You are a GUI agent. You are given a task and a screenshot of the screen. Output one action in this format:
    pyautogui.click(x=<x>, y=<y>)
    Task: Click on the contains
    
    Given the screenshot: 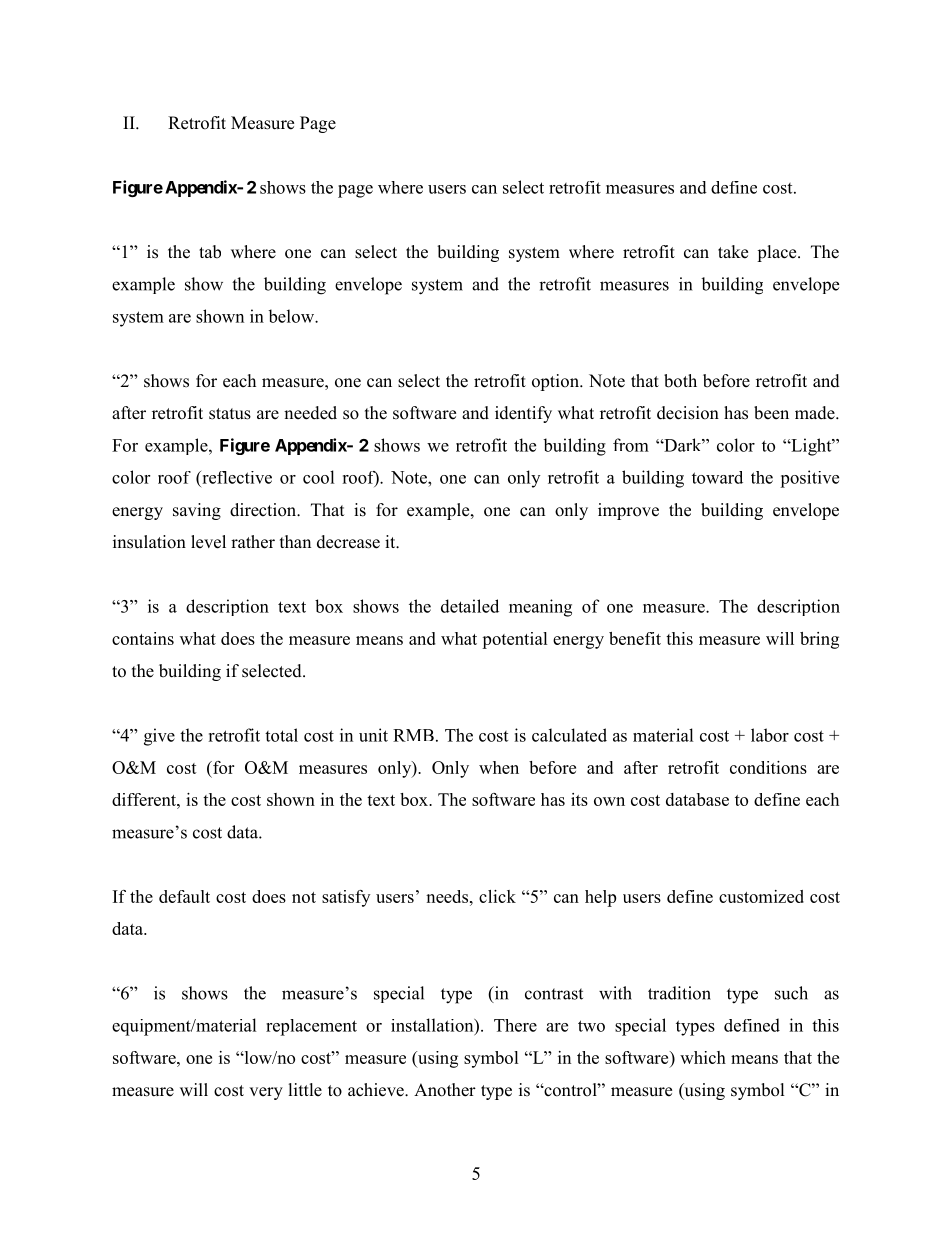 What is the action you would take?
    pyautogui.click(x=143, y=638)
